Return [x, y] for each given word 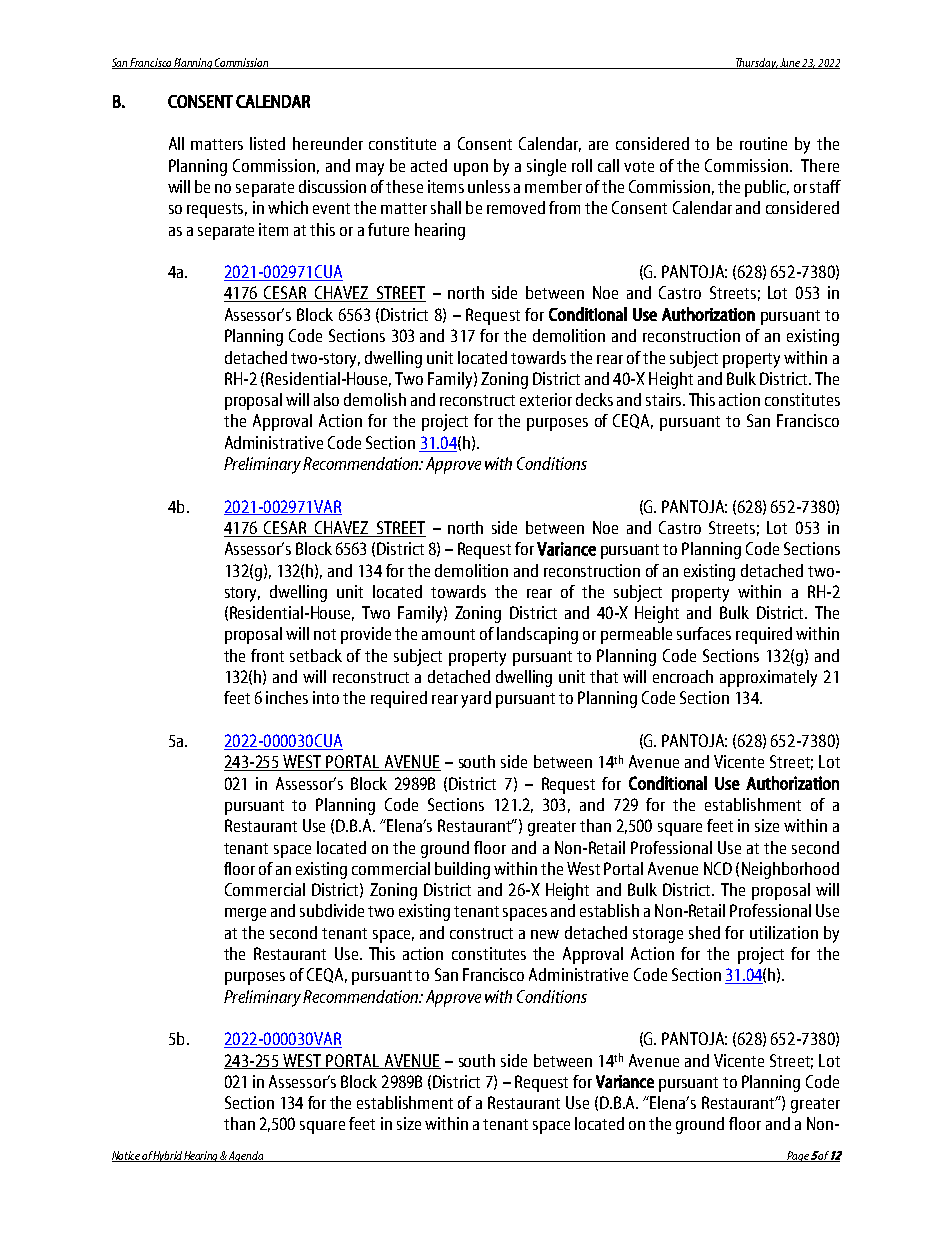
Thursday [755, 63]
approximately [768, 678]
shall [446, 207]
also [326, 399]
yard [476, 699]
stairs [665, 399]
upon [471, 169]
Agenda [246, 1156]
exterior [546, 399]
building [462, 870]
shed [704, 932]
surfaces [704, 633]
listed [267, 143]
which [288, 207]
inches [287, 697]
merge [245, 914]
